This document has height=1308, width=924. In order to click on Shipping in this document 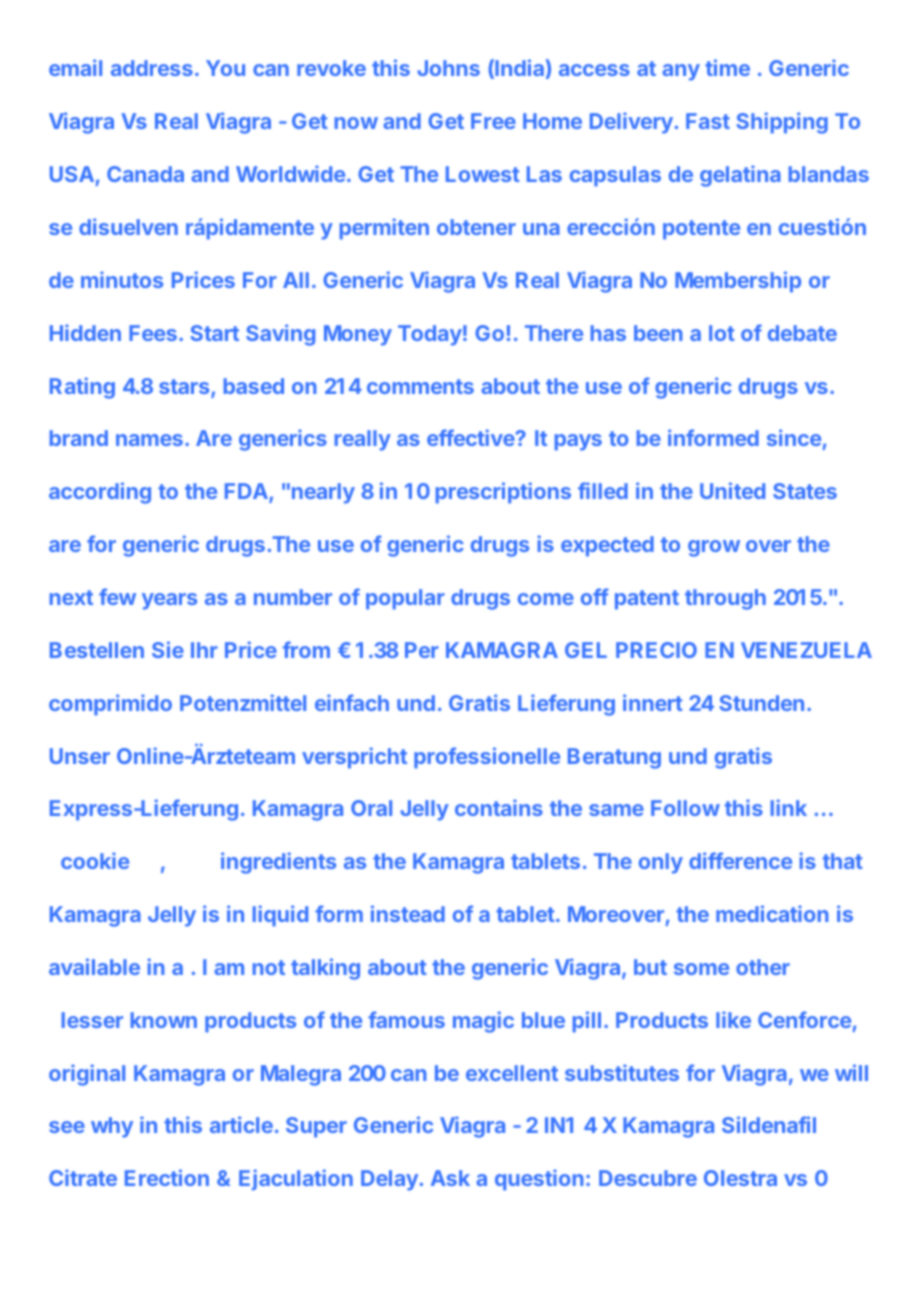, I will do `click(782, 123)`.
